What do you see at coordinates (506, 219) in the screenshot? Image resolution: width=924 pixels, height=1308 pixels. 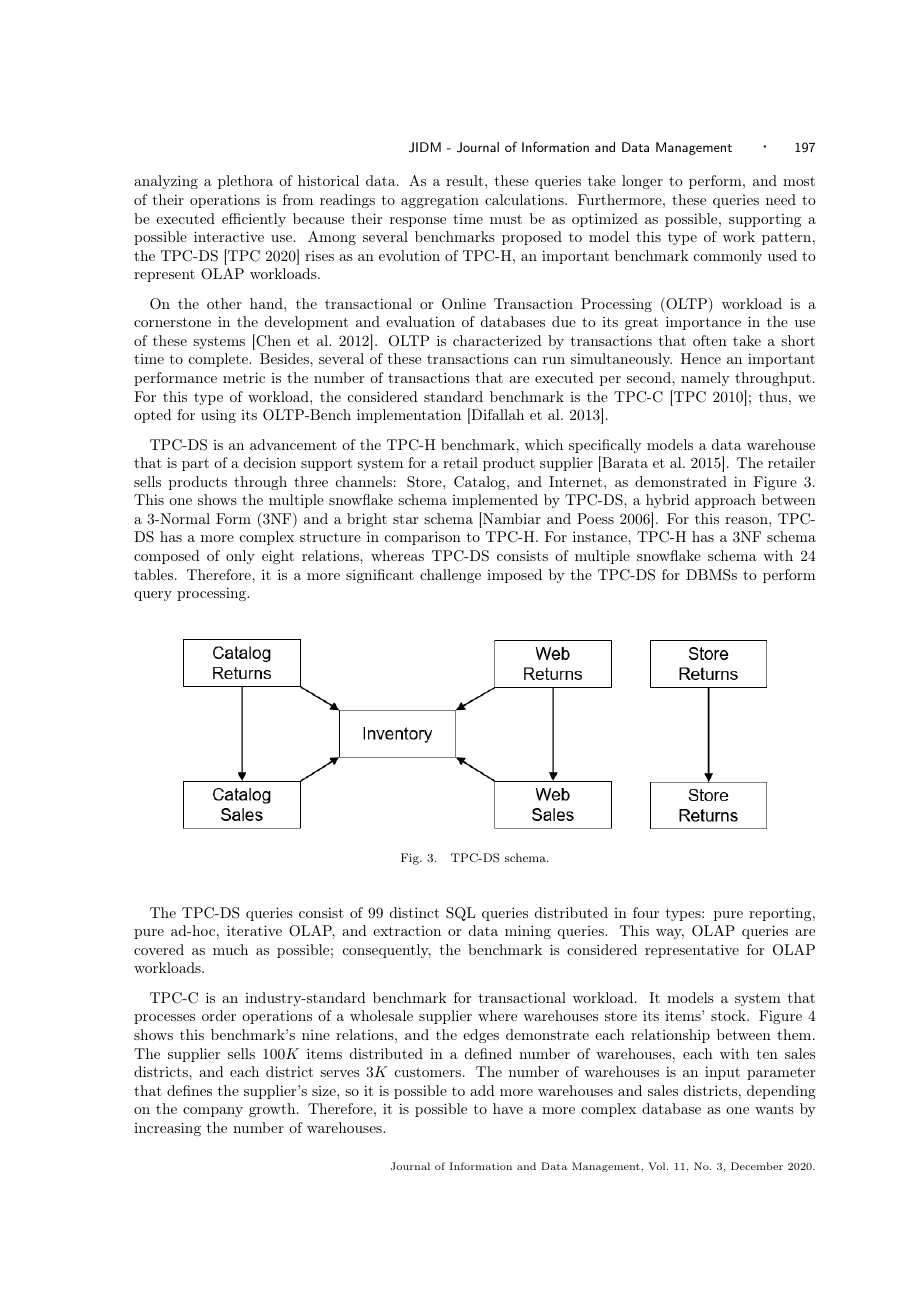 I see `must` at bounding box center [506, 219].
